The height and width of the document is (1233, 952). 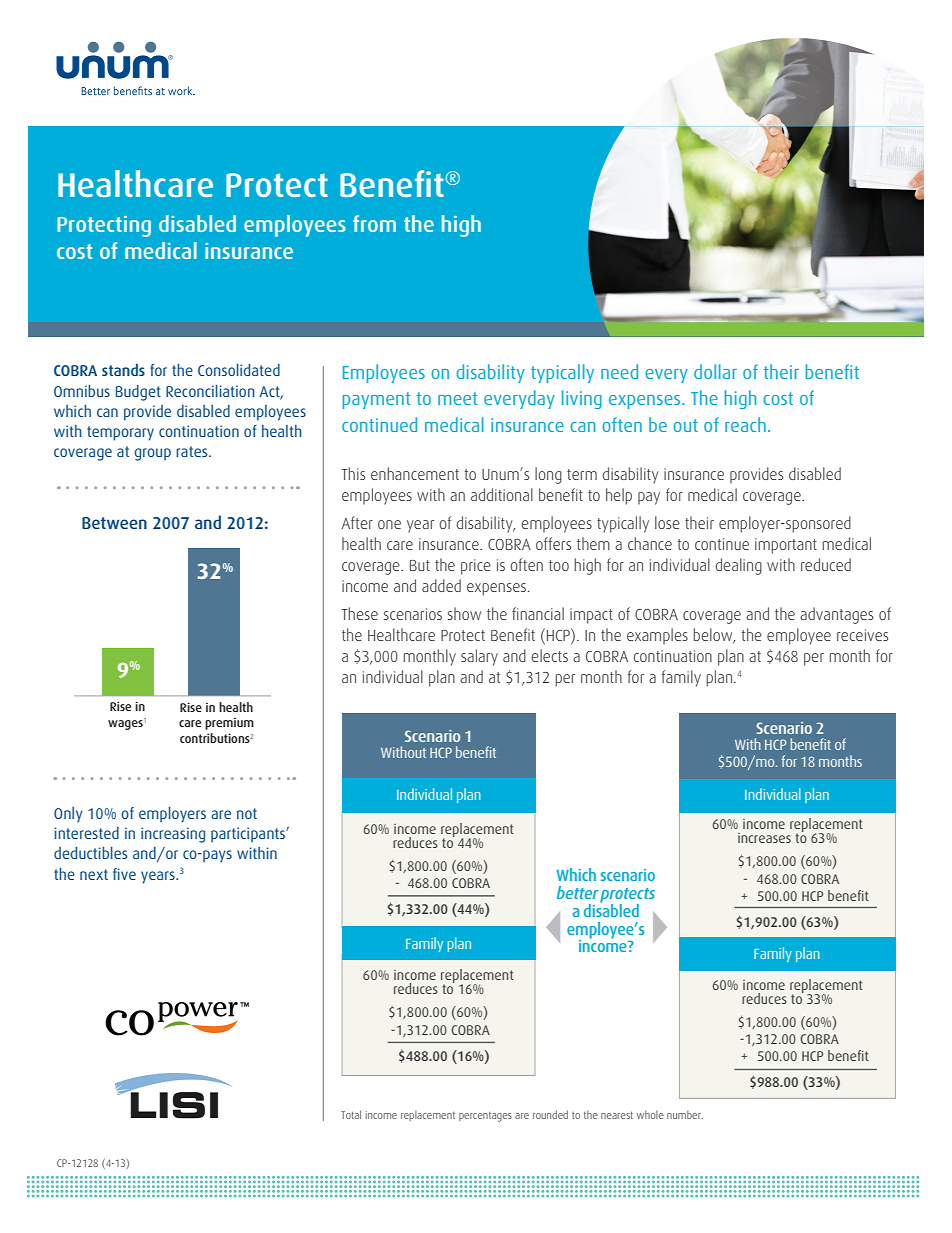 I want to click on Total, so click(x=351, y=1114).
